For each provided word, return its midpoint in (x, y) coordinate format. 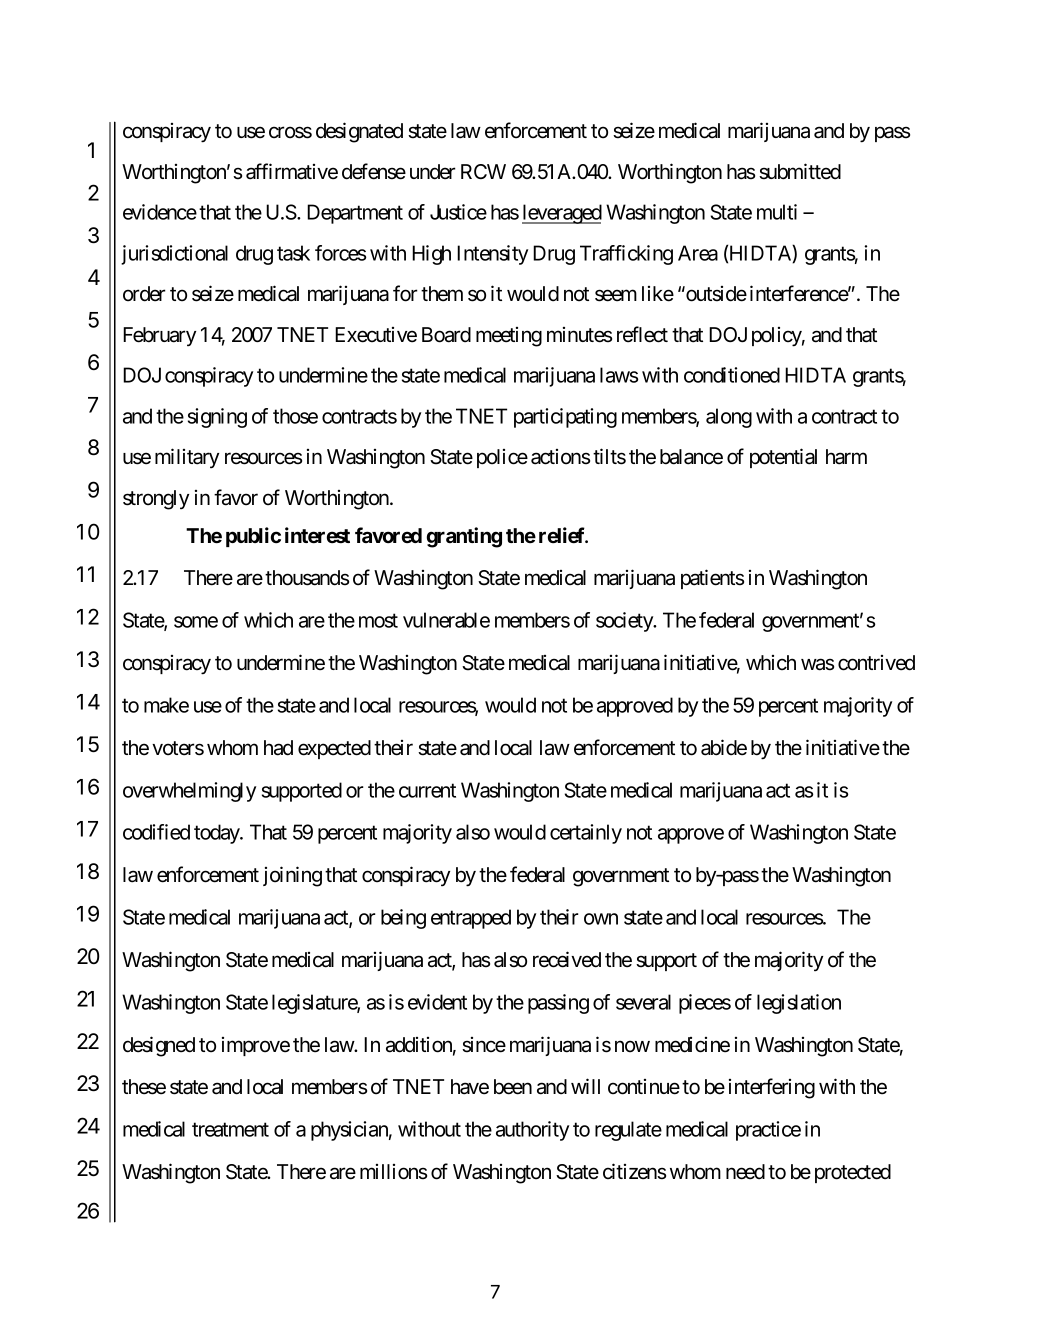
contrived (876, 663)
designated (359, 132)
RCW (483, 171)
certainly (586, 834)
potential (783, 458)
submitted (800, 171)
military (187, 458)
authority (532, 1131)
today (217, 834)
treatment (230, 1130)
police (502, 458)
